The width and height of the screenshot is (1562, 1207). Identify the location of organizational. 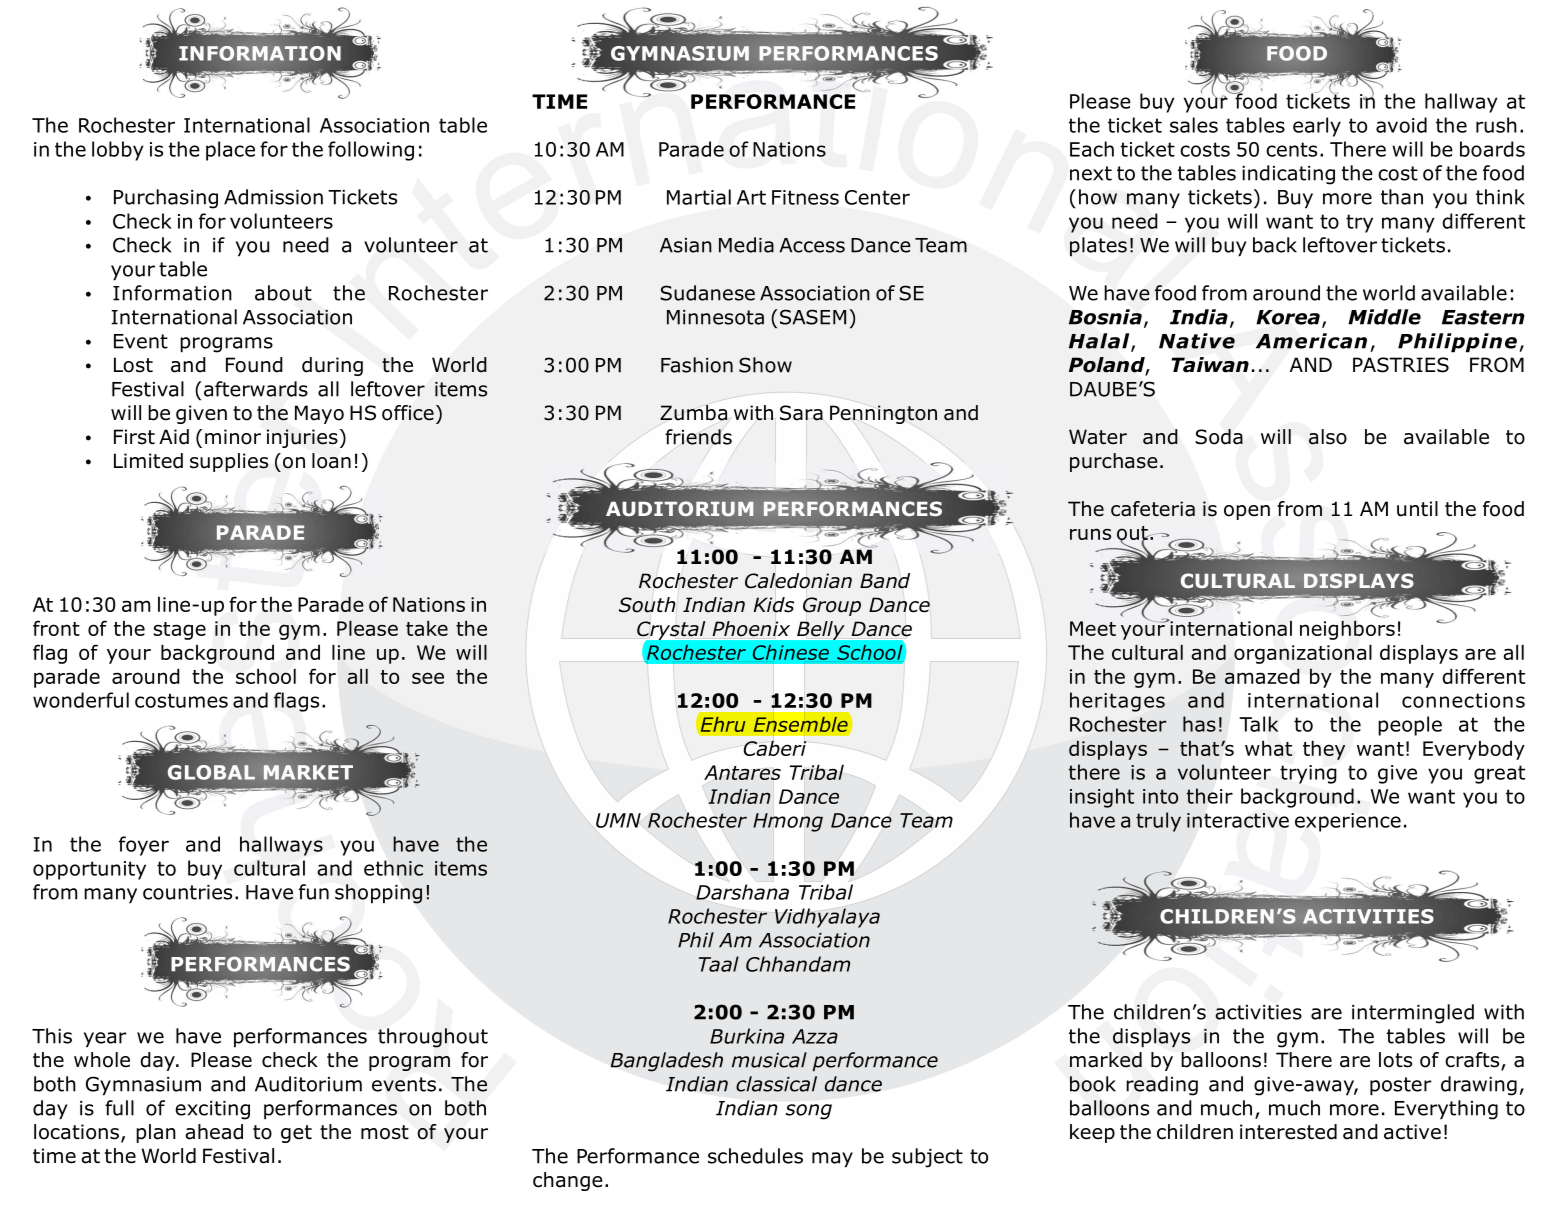
(1303, 654).
